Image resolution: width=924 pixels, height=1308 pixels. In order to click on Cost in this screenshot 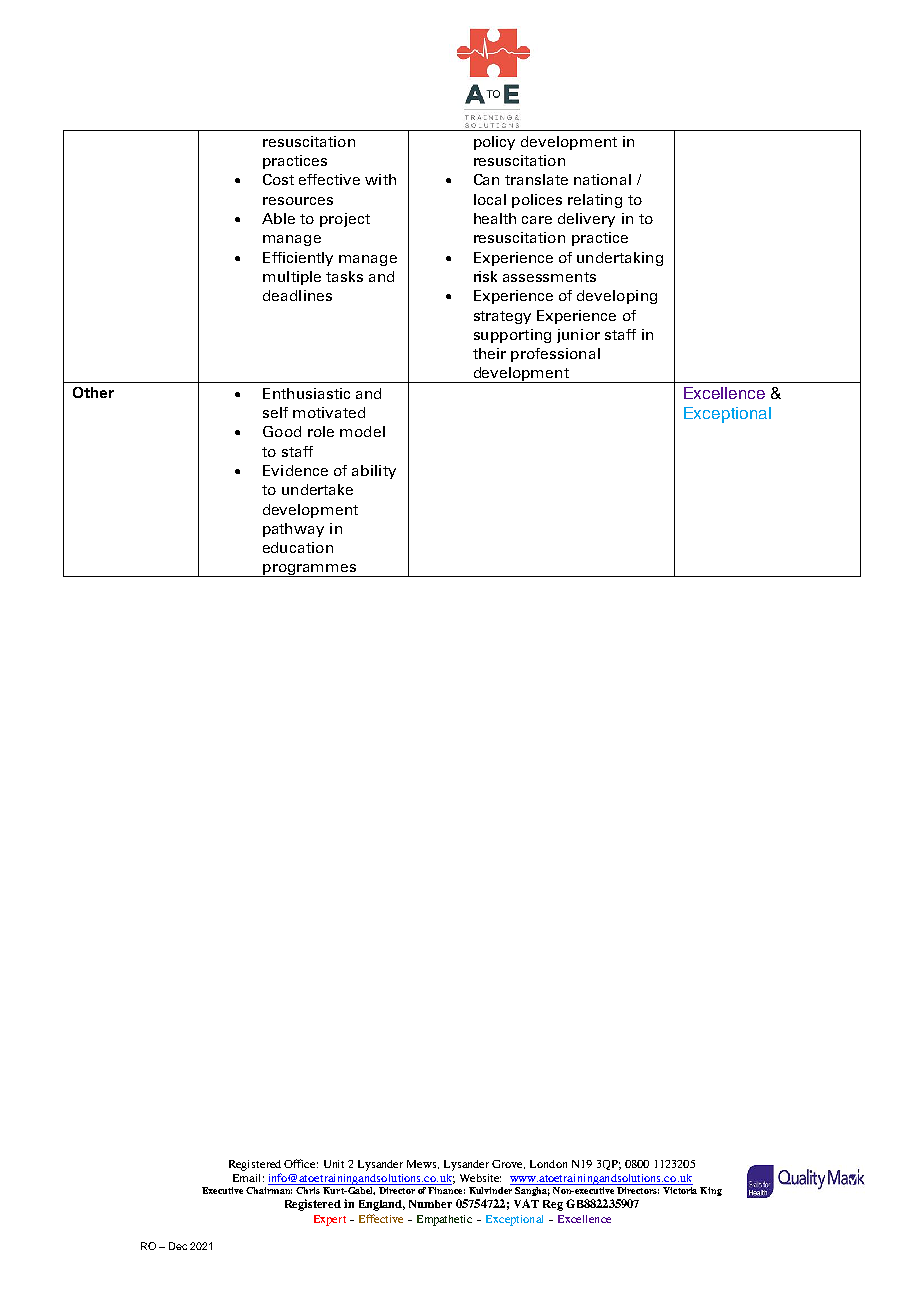, I will do `click(278, 179)`.
